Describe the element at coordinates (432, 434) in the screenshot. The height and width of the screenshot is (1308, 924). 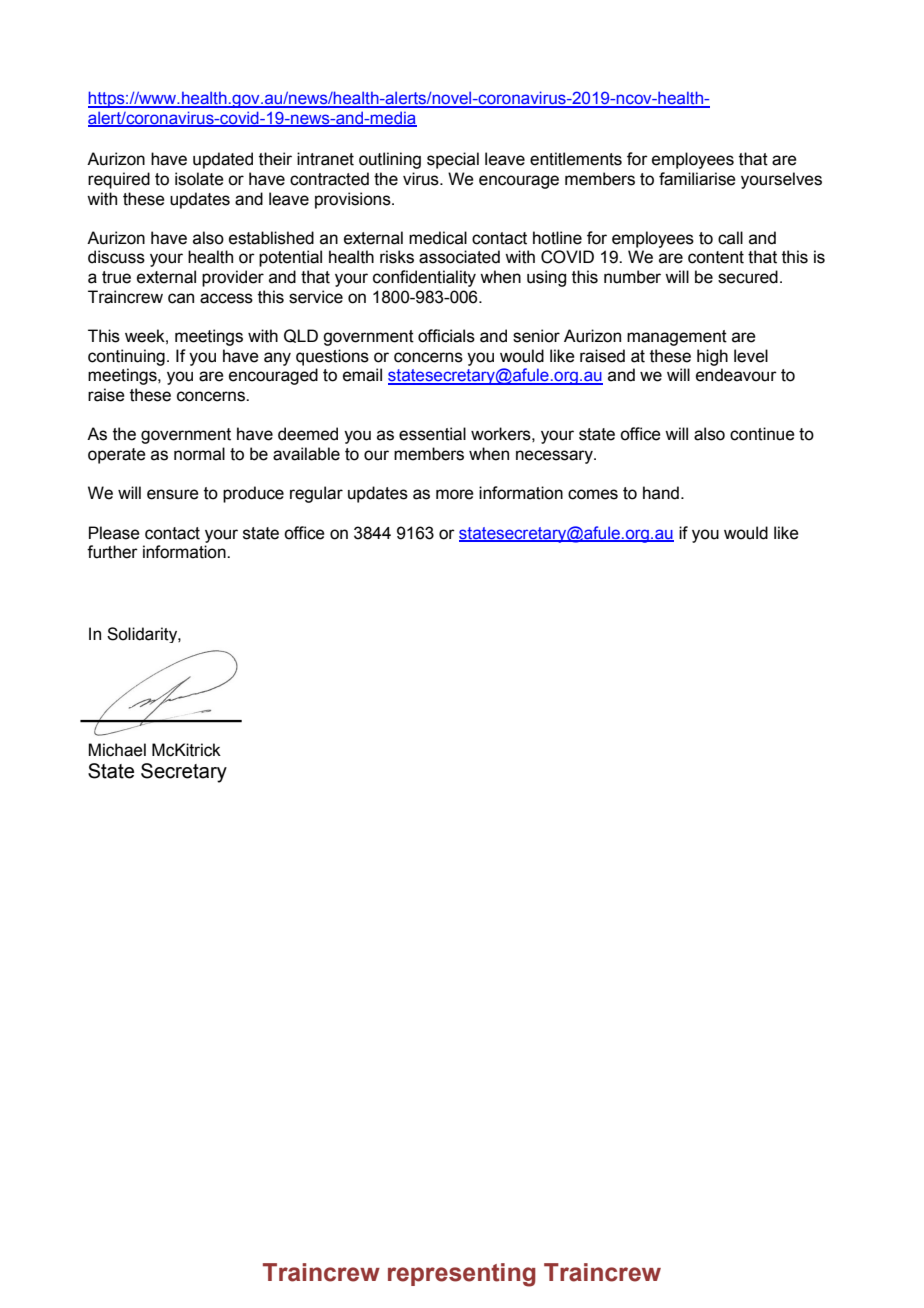
I see `essential` at that location.
